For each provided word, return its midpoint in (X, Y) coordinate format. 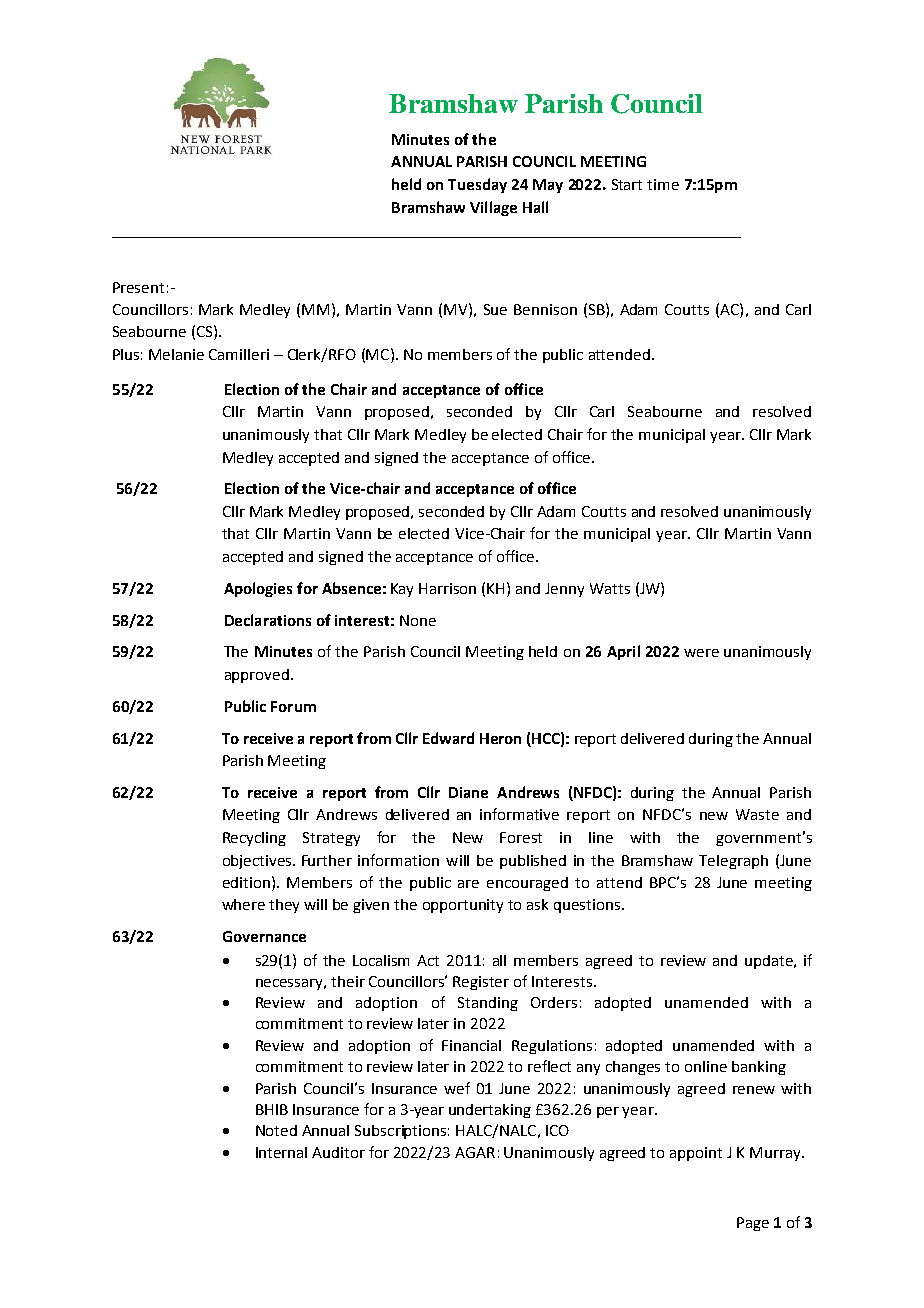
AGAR (475, 1152)
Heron (500, 738)
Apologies (258, 589)
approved (257, 676)
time (663, 184)
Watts (610, 588)
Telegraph (733, 862)
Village (493, 208)
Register (481, 983)
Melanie (176, 354)
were (701, 653)
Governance (264, 936)
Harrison (447, 588)
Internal (281, 1152)
